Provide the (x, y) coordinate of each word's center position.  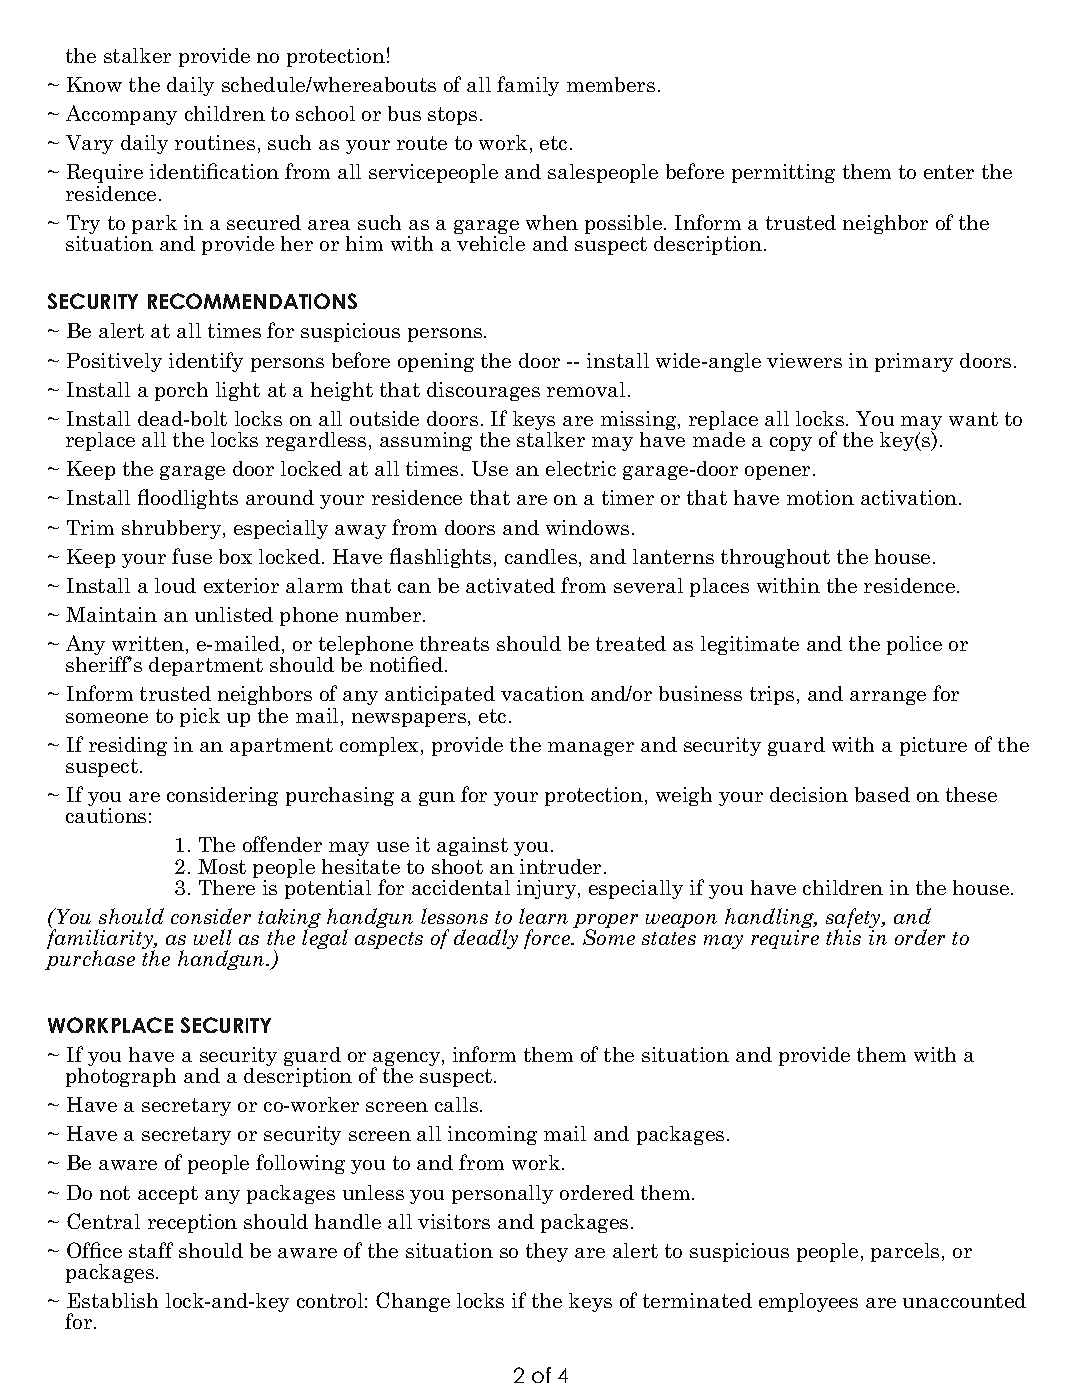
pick (200, 717)
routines (215, 142)
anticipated (440, 695)
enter (949, 172)
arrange (888, 698)
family (528, 86)
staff (151, 1250)
